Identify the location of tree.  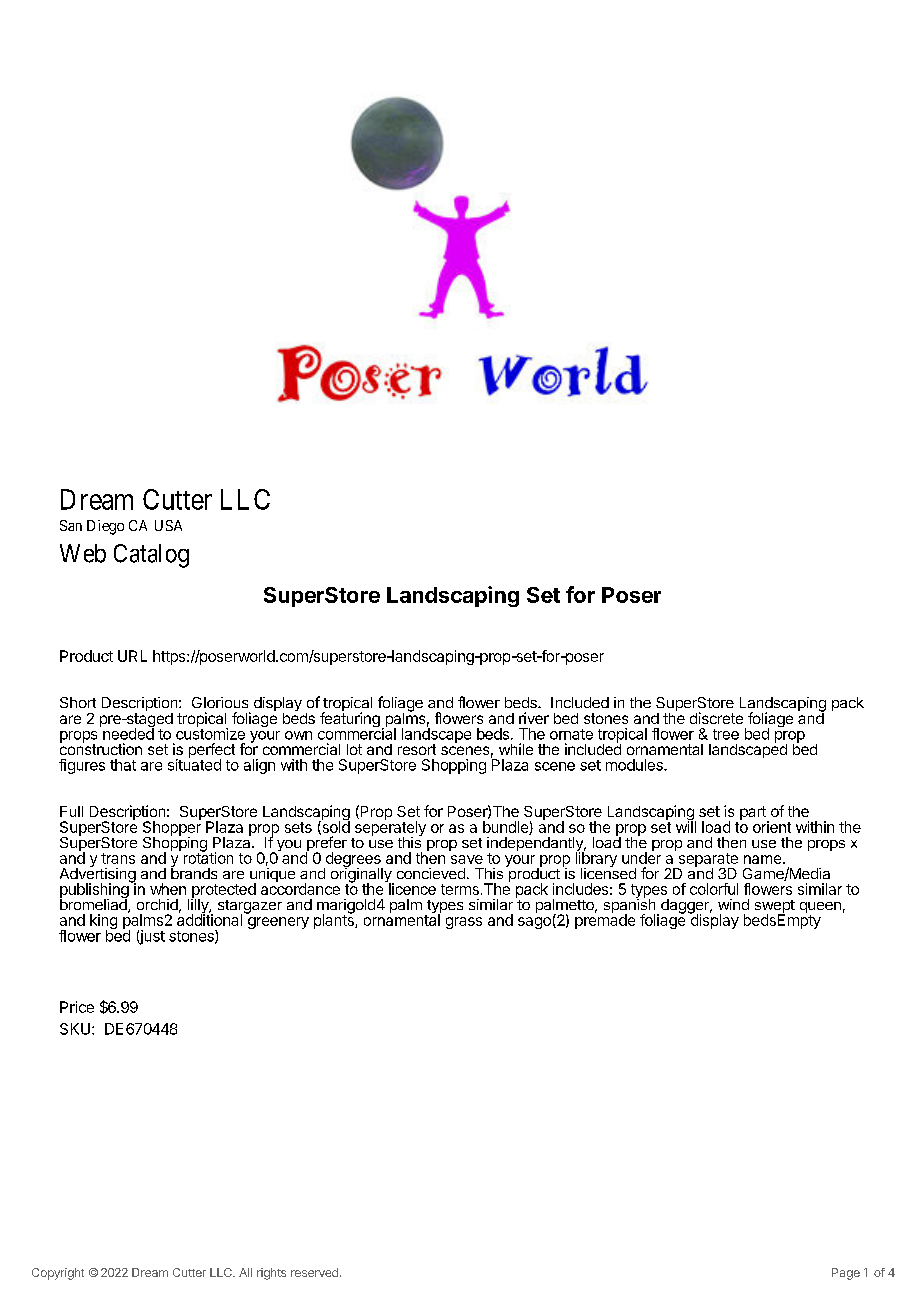
(726, 734).
